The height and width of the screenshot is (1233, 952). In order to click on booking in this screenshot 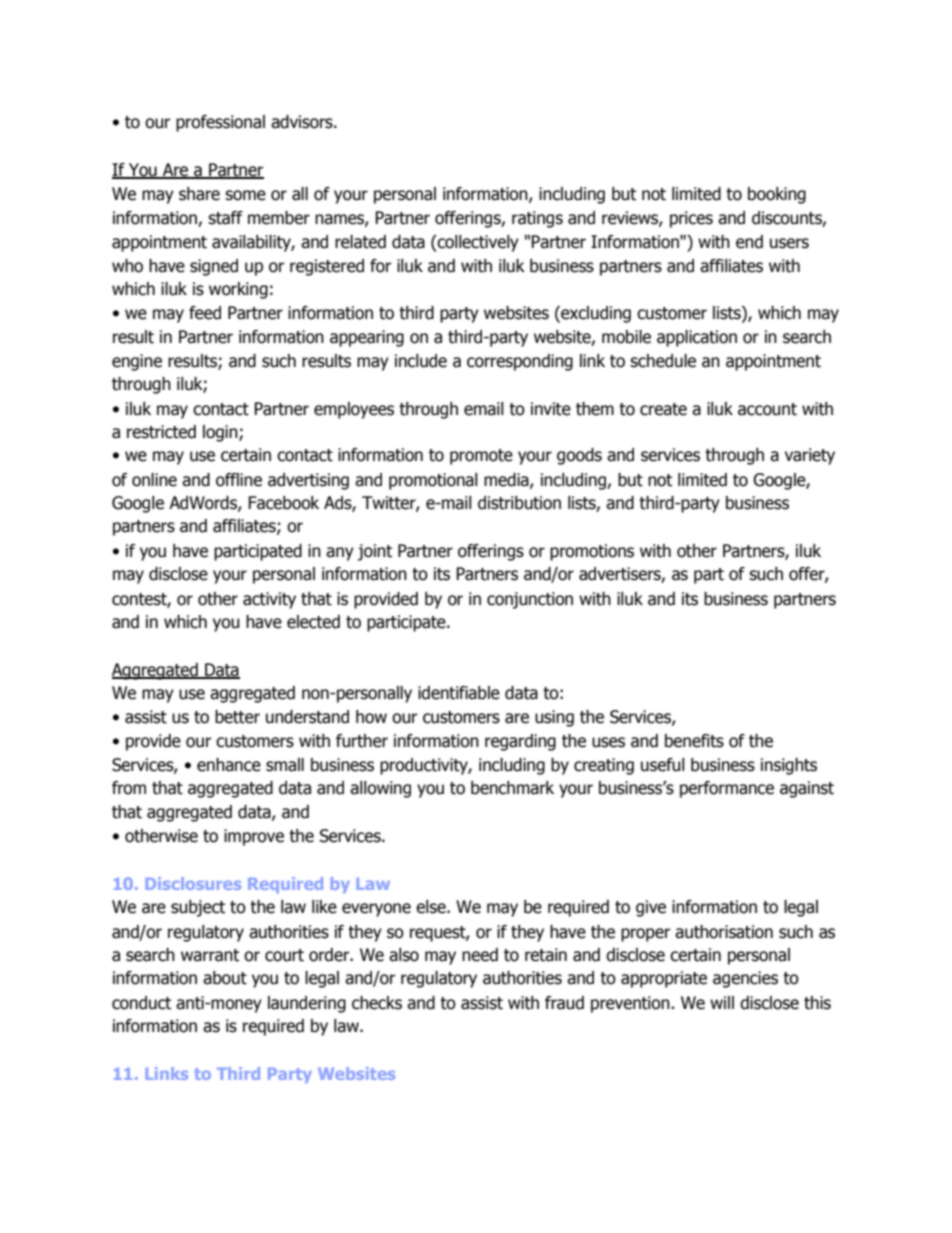, I will do `click(777, 195)`.
